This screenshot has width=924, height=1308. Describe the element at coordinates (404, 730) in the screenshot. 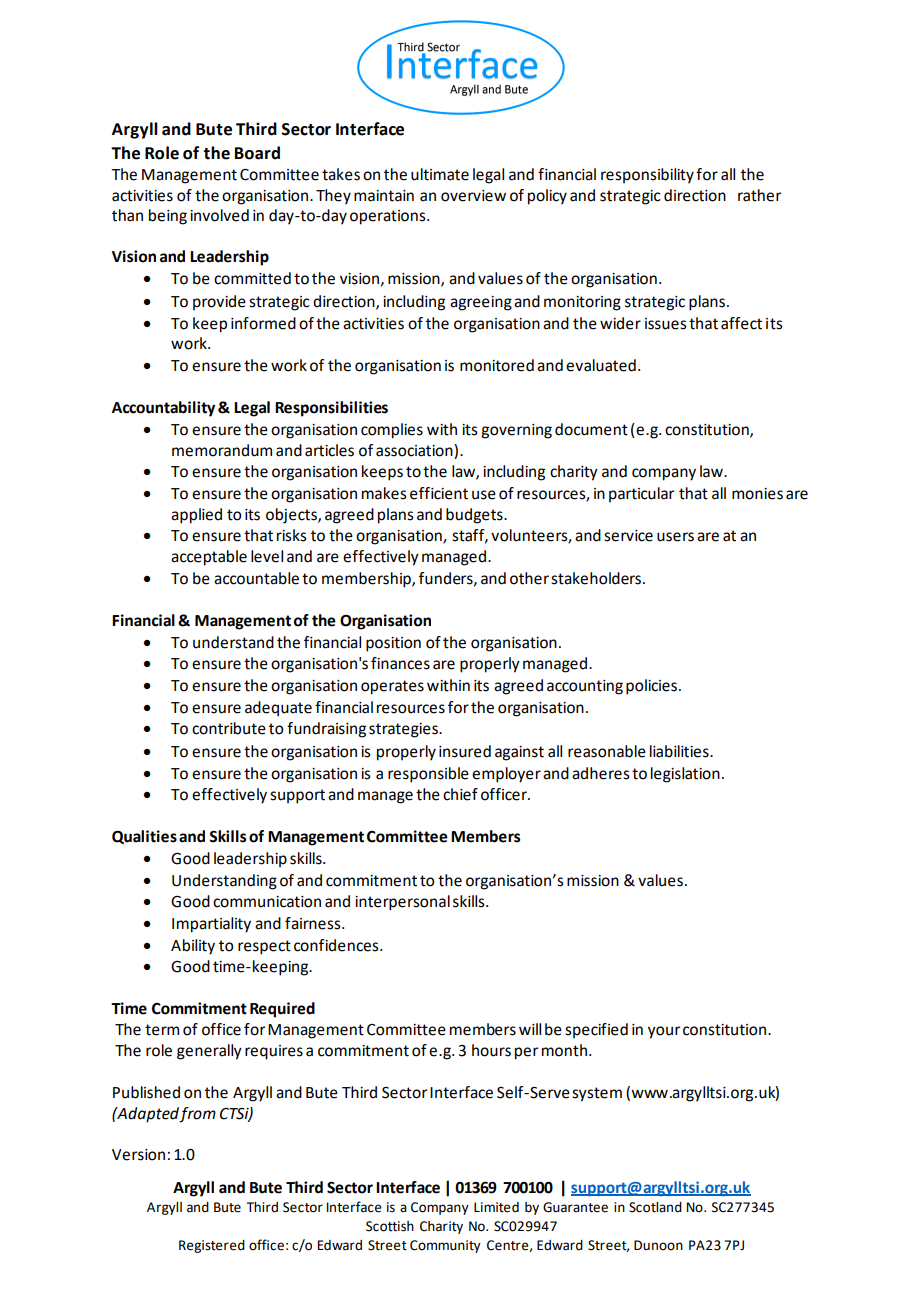

I see `strategies` at that location.
